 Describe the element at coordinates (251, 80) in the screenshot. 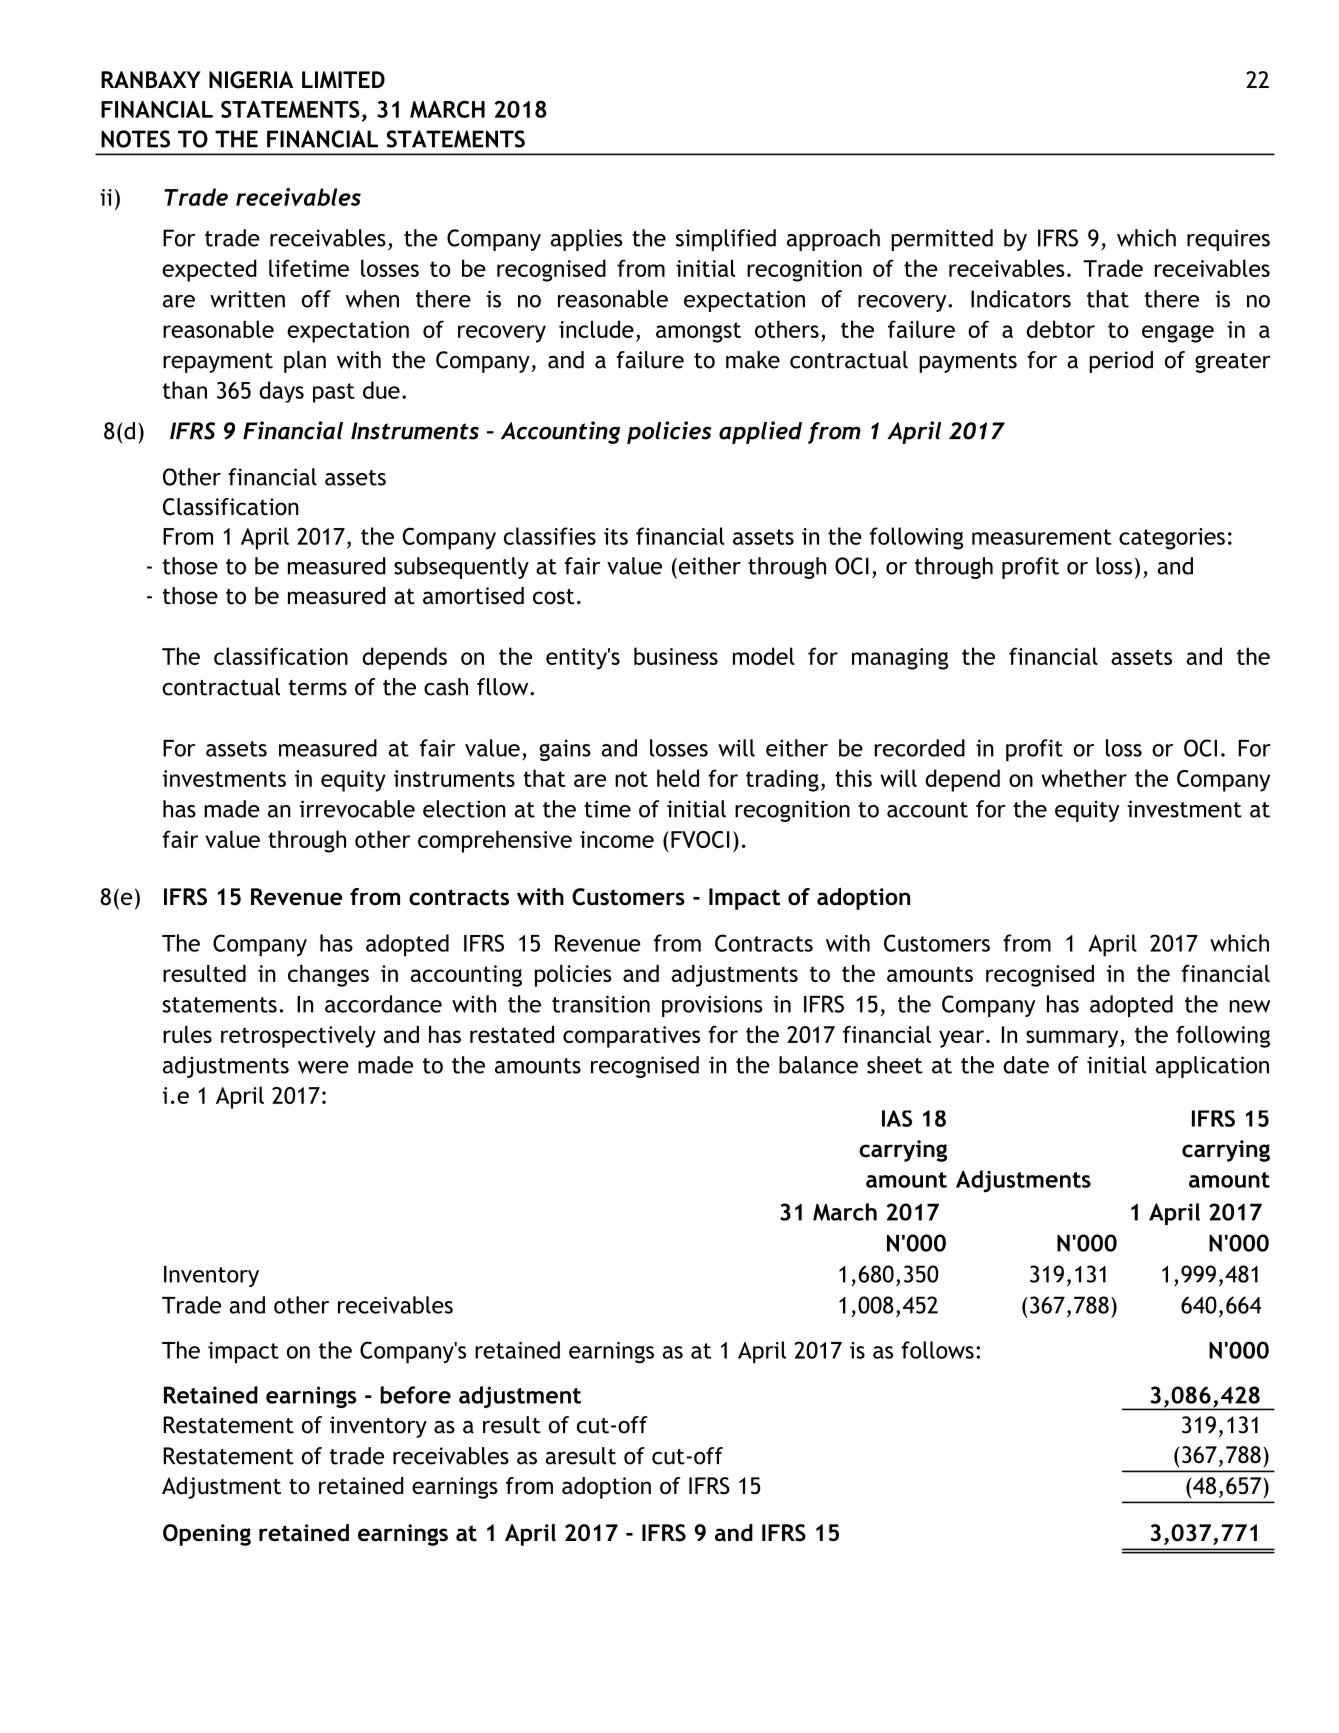

I see `NIGERIA` at that location.
